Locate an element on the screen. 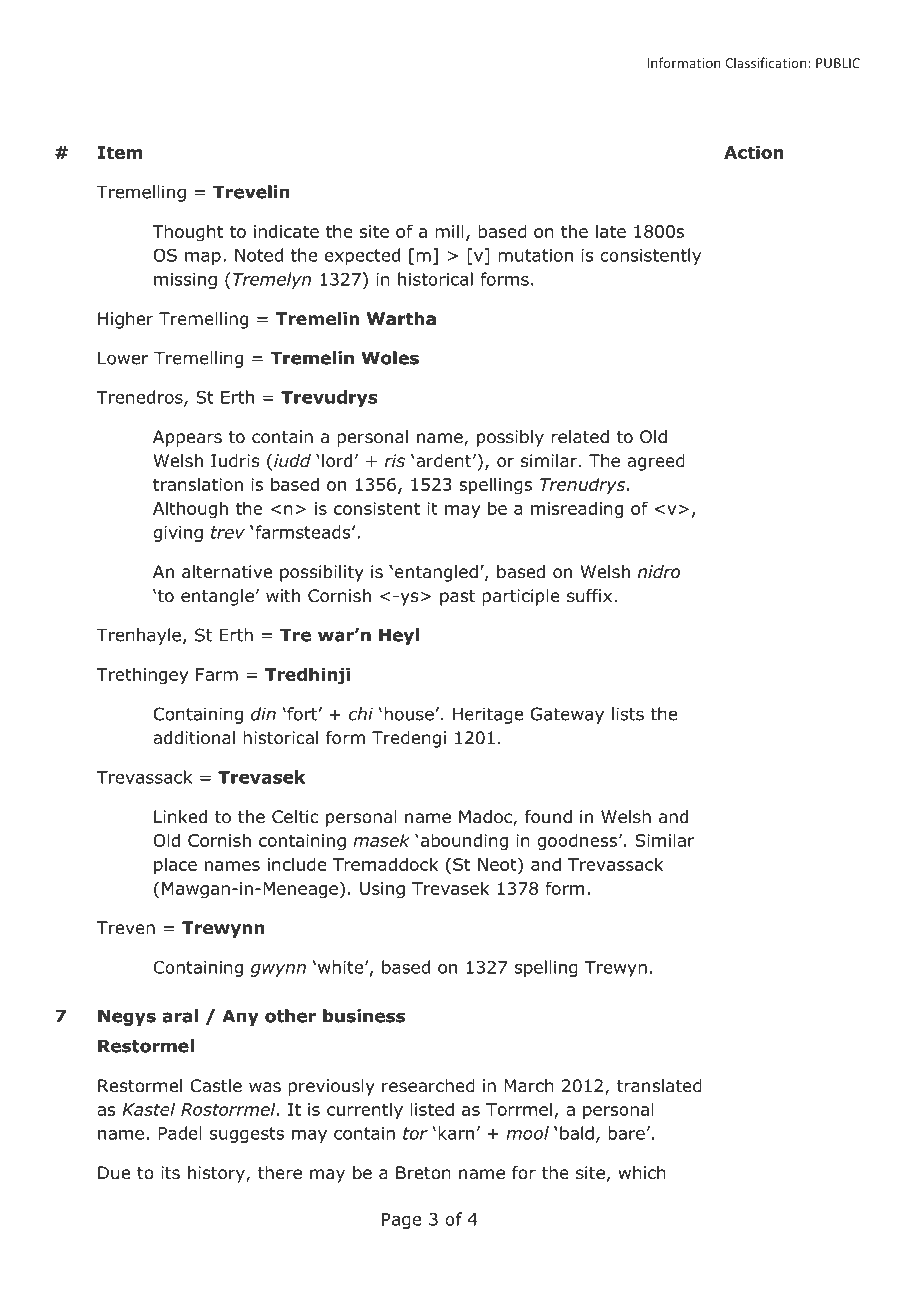 The image size is (924, 1308). past is located at coordinates (457, 598).
